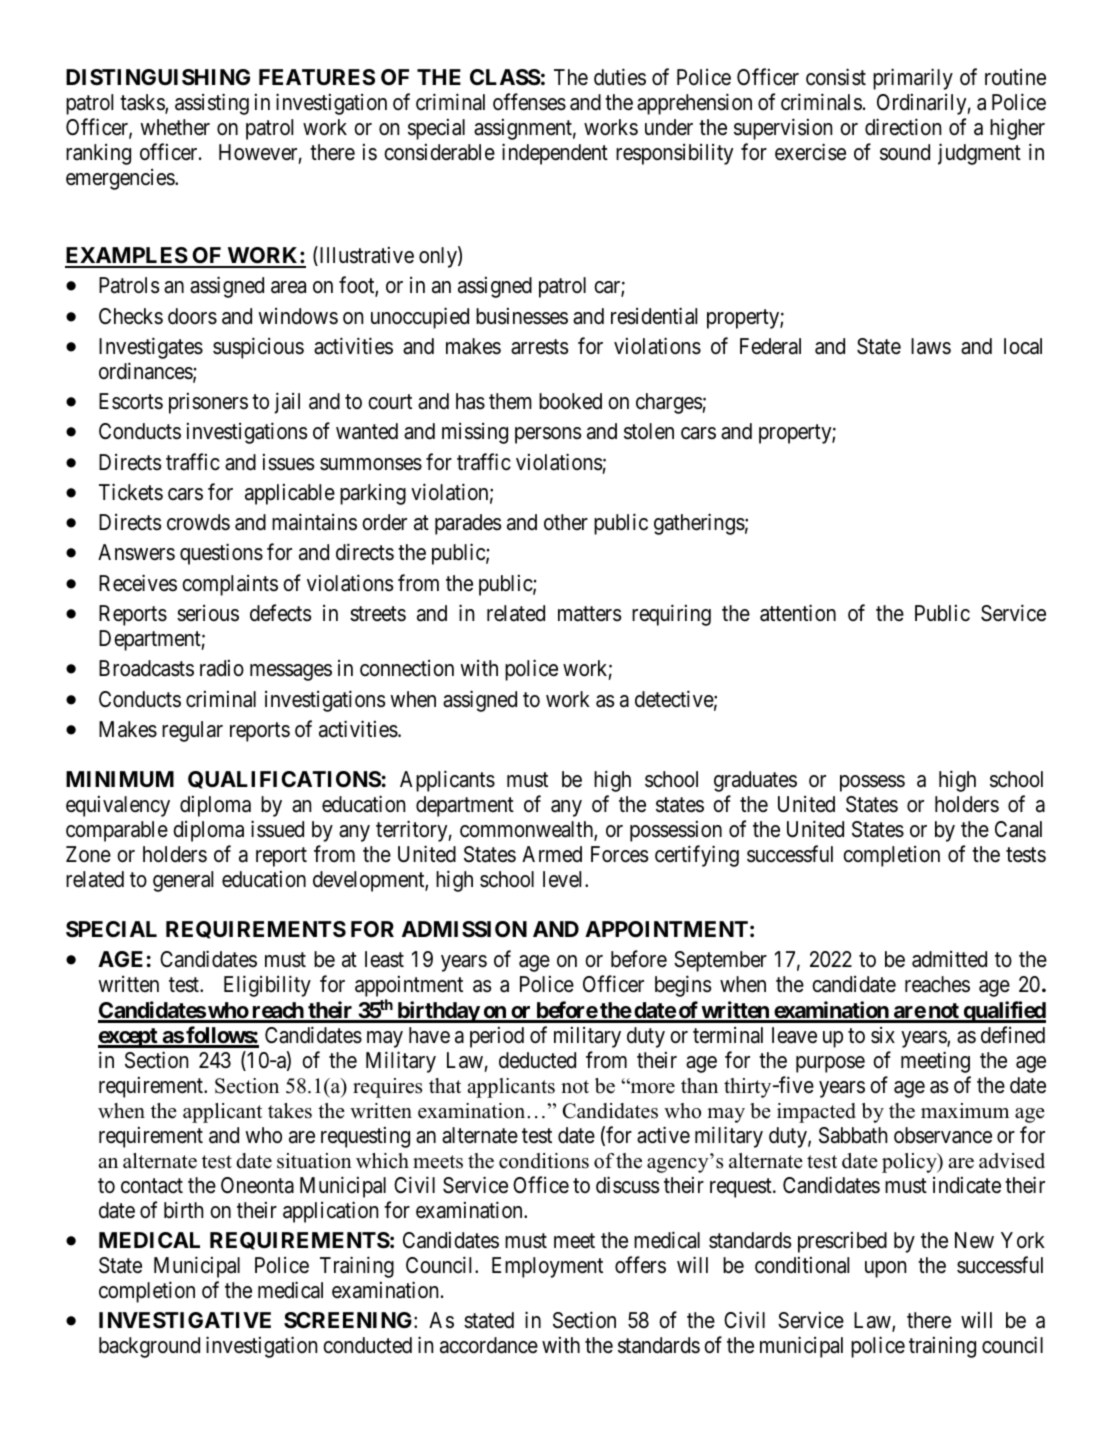 The width and height of the screenshot is (1111, 1437). What do you see at coordinates (529, 102) in the screenshot?
I see `offenses` at bounding box center [529, 102].
